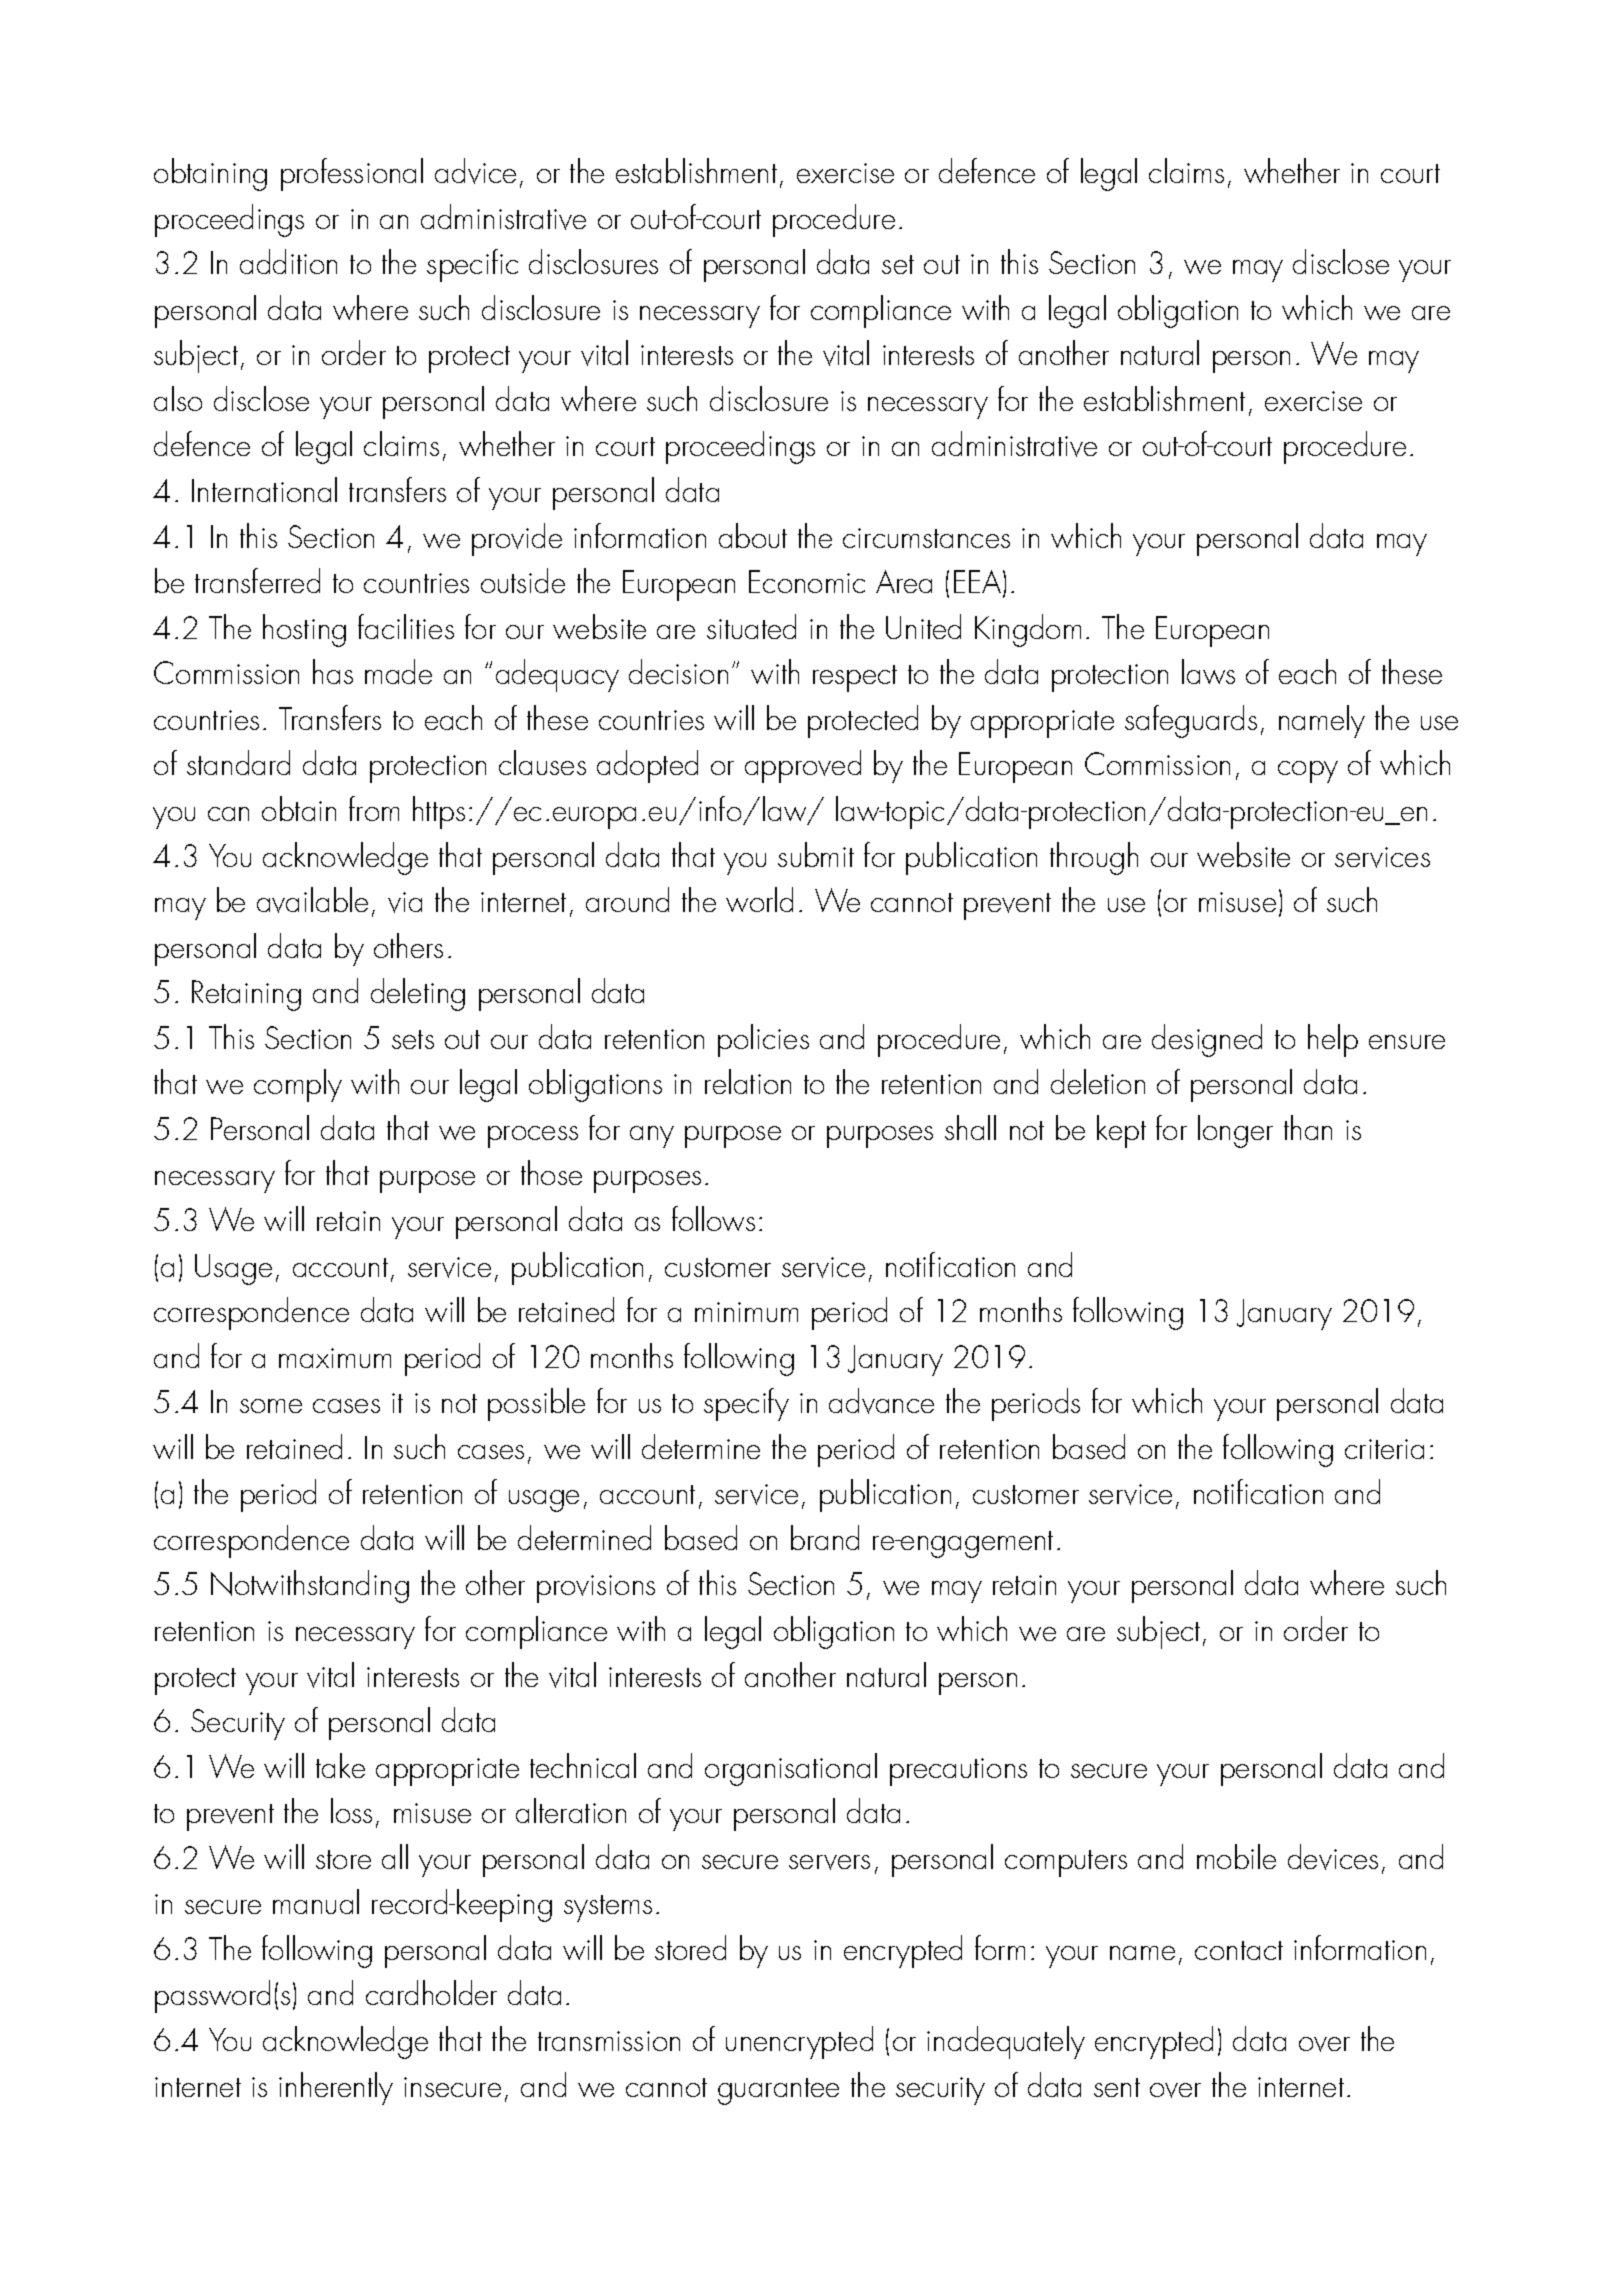  I want to click on specific, so click(472, 265).
